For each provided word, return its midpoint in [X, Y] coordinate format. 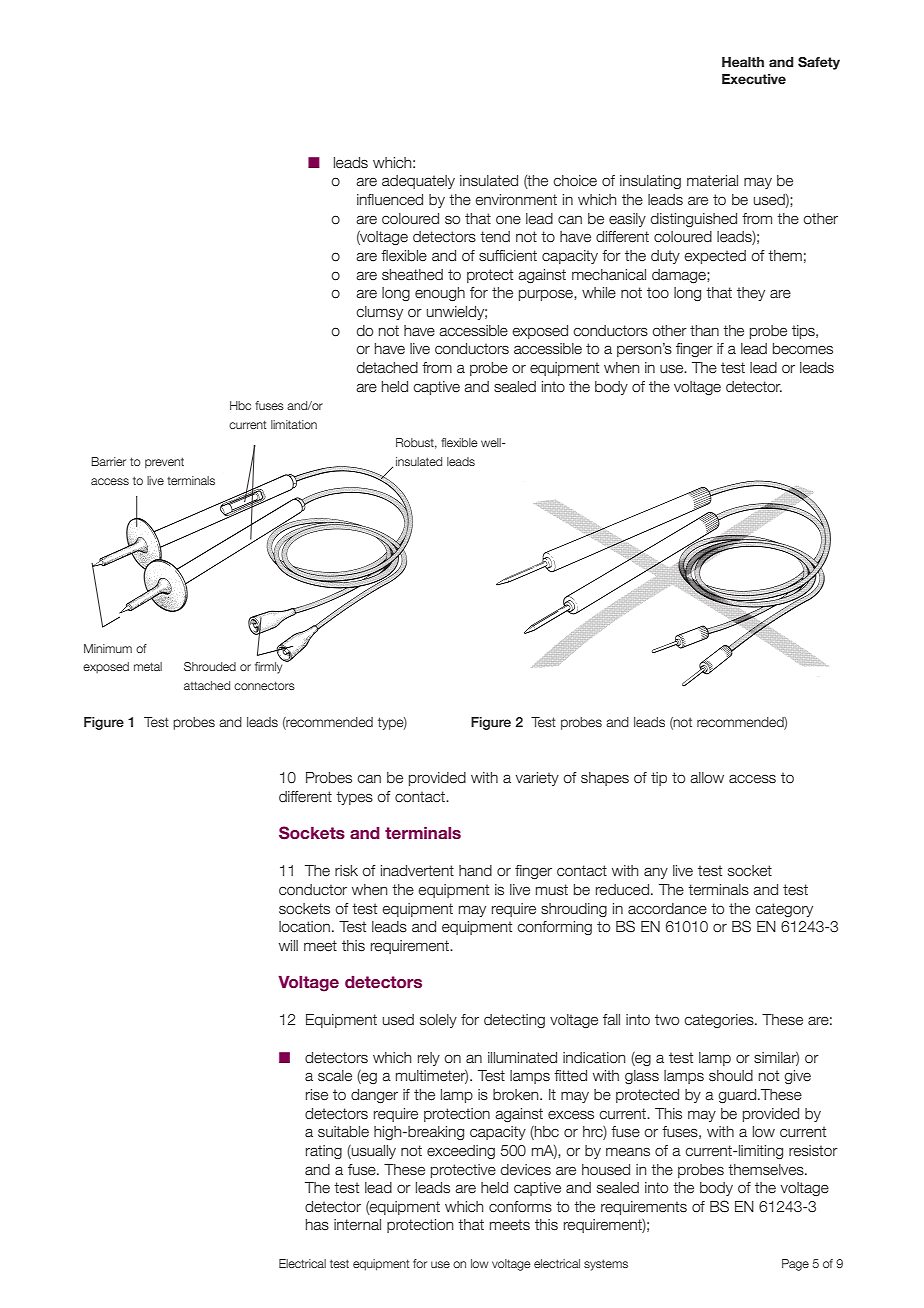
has [317, 1225]
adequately [418, 182]
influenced [390, 200]
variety [537, 779]
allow [707, 778]
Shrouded [210, 666]
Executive [754, 79]
